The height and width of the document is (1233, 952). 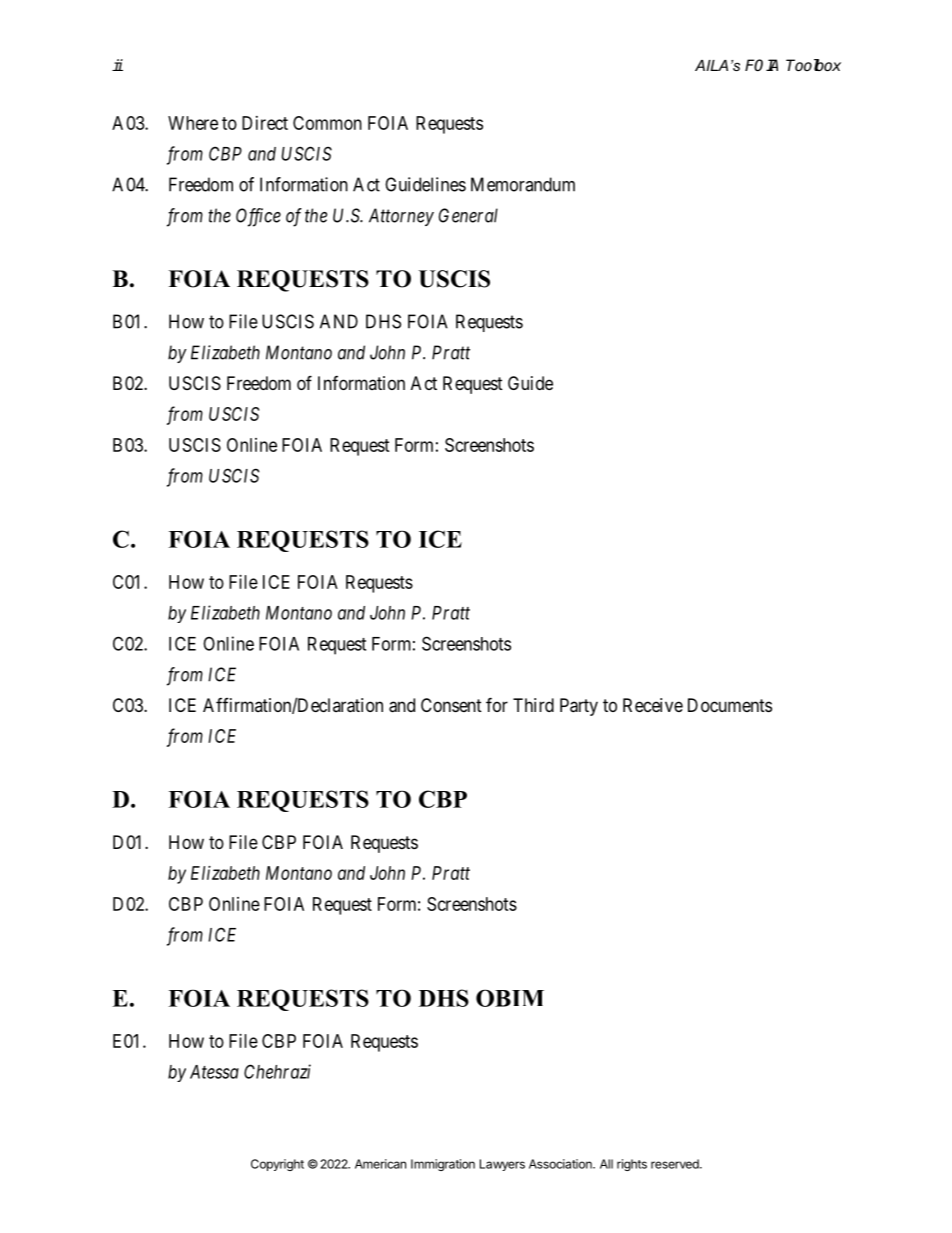 I want to click on General, so click(x=468, y=215).
